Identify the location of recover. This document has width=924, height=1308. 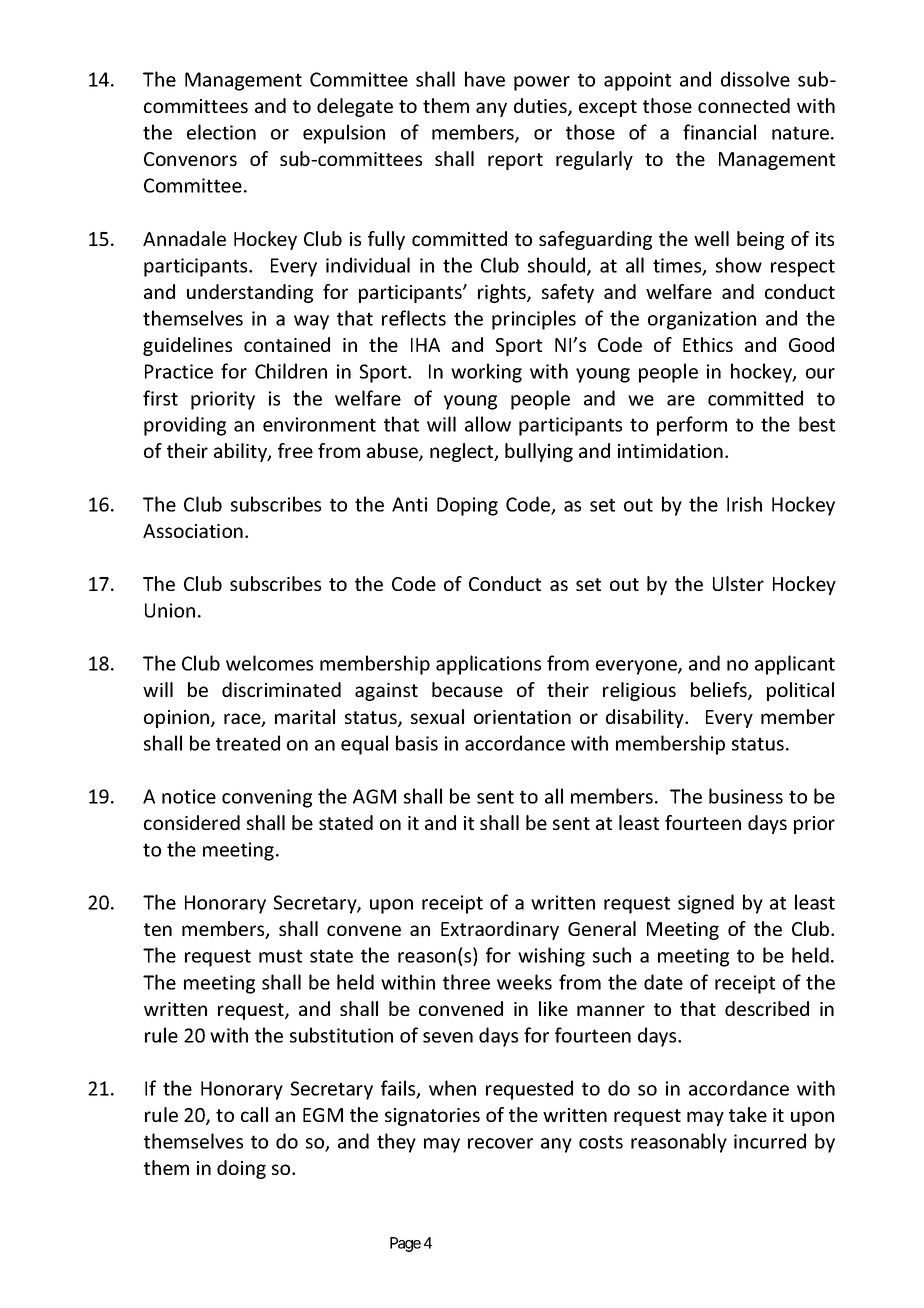
(500, 1143).
